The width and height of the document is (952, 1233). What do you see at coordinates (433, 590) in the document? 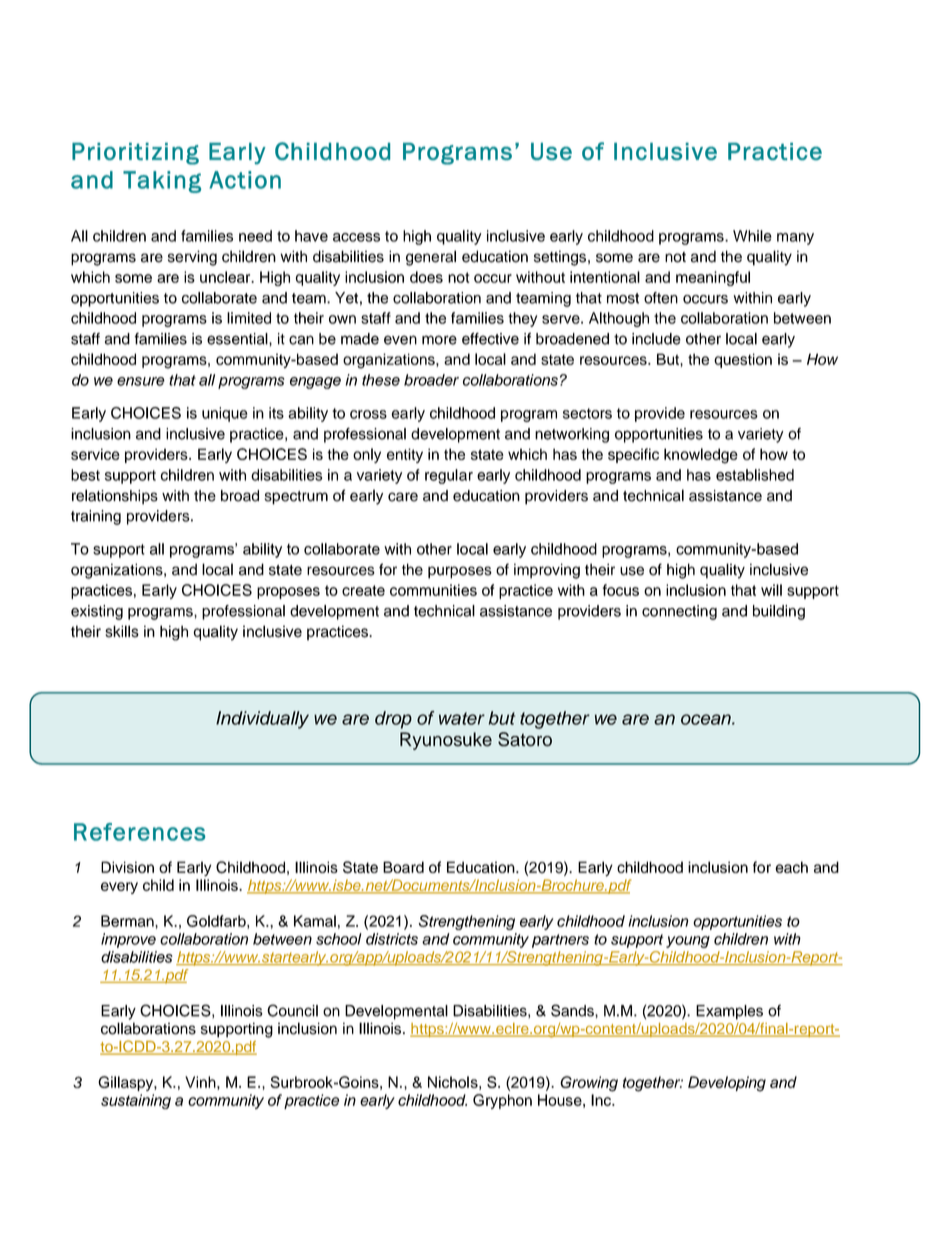
I see `communities` at bounding box center [433, 590].
